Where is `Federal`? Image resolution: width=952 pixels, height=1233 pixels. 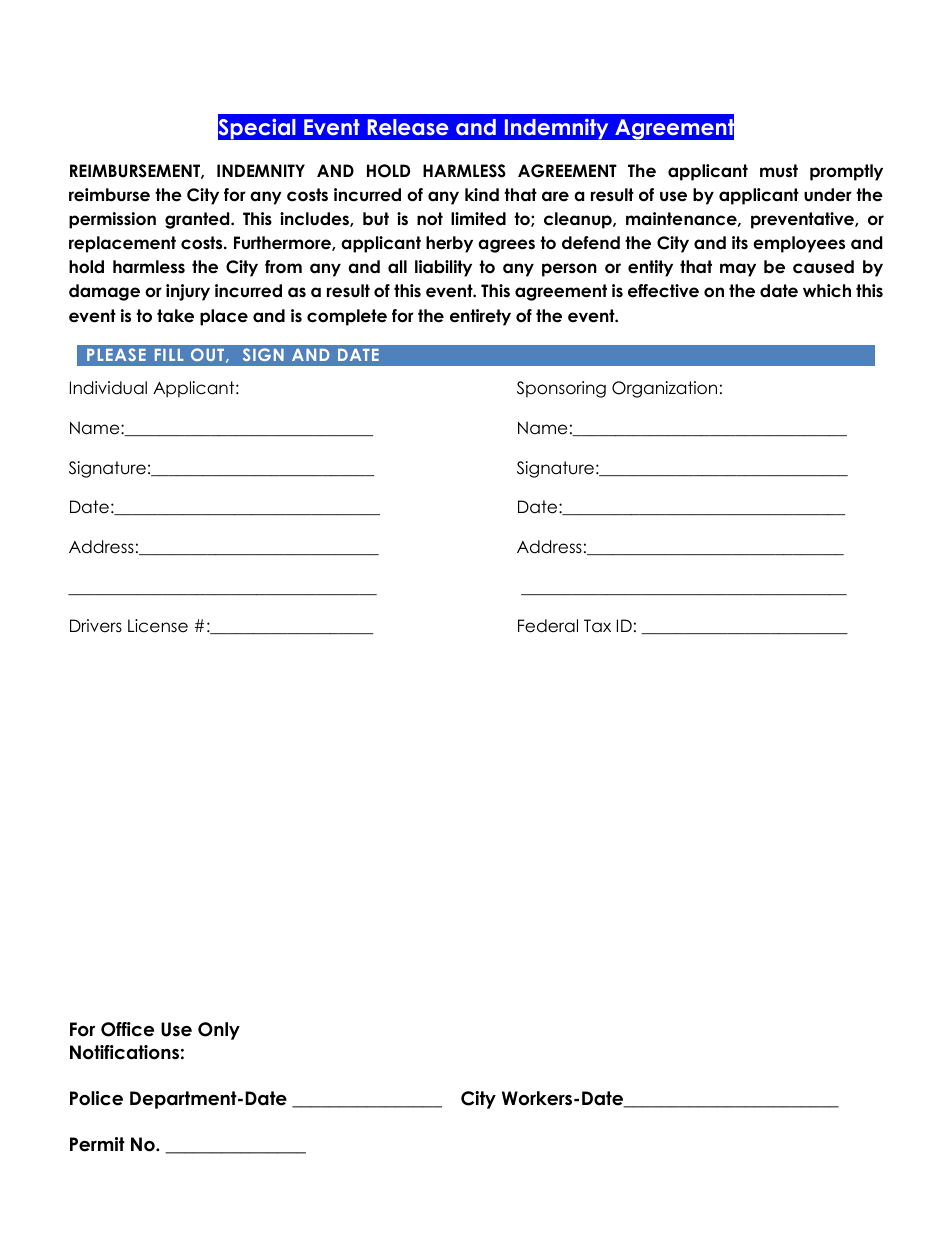 Federal is located at coordinates (548, 626).
